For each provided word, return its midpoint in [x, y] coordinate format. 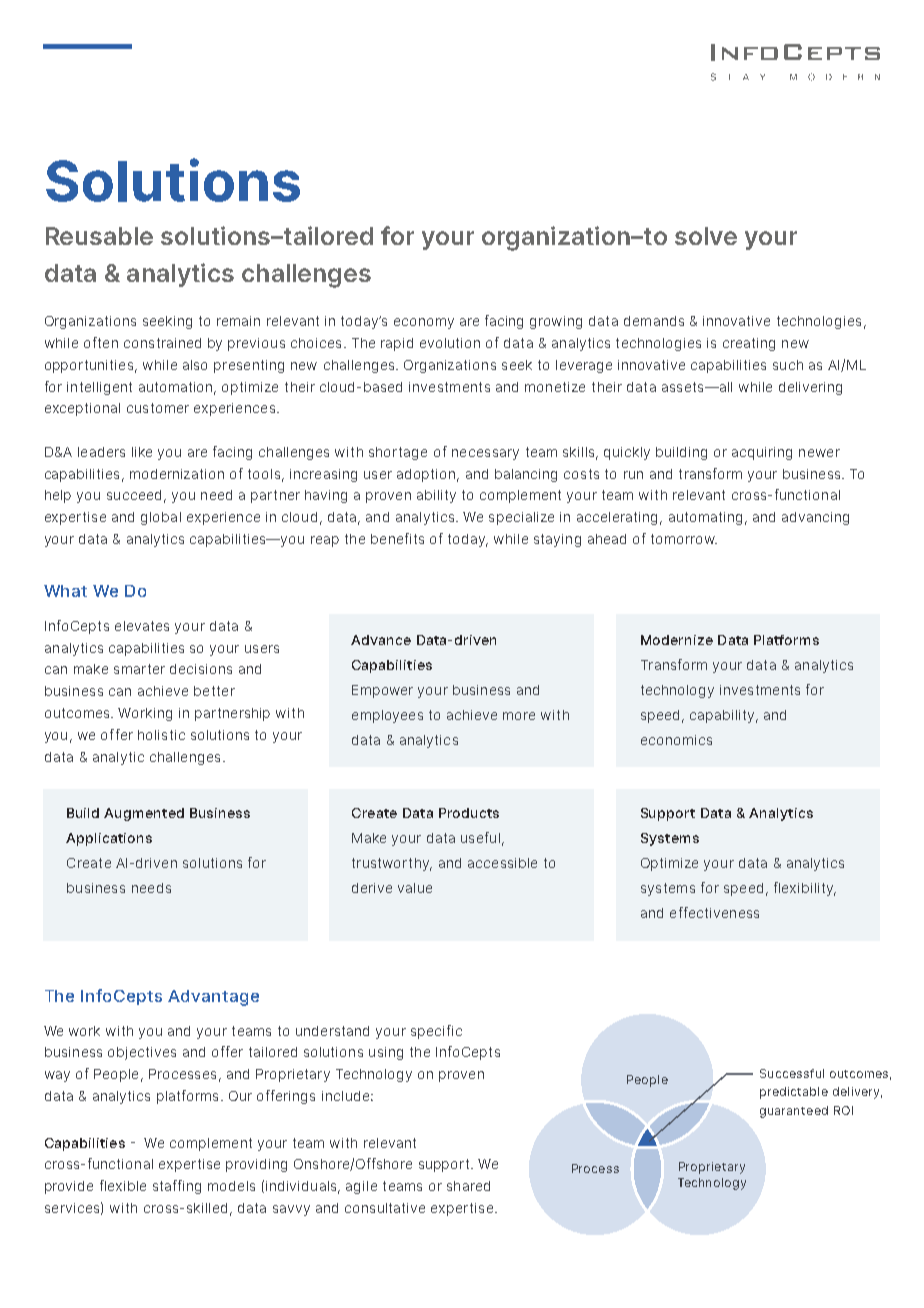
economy [424, 323]
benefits [397, 538]
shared [468, 1186]
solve [706, 236]
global [161, 518]
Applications [109, 839]
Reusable [99, 236]
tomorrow [684, 539]
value [415, 888]
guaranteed [794, 1112]
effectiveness [714, 912]
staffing [177, 1187]
